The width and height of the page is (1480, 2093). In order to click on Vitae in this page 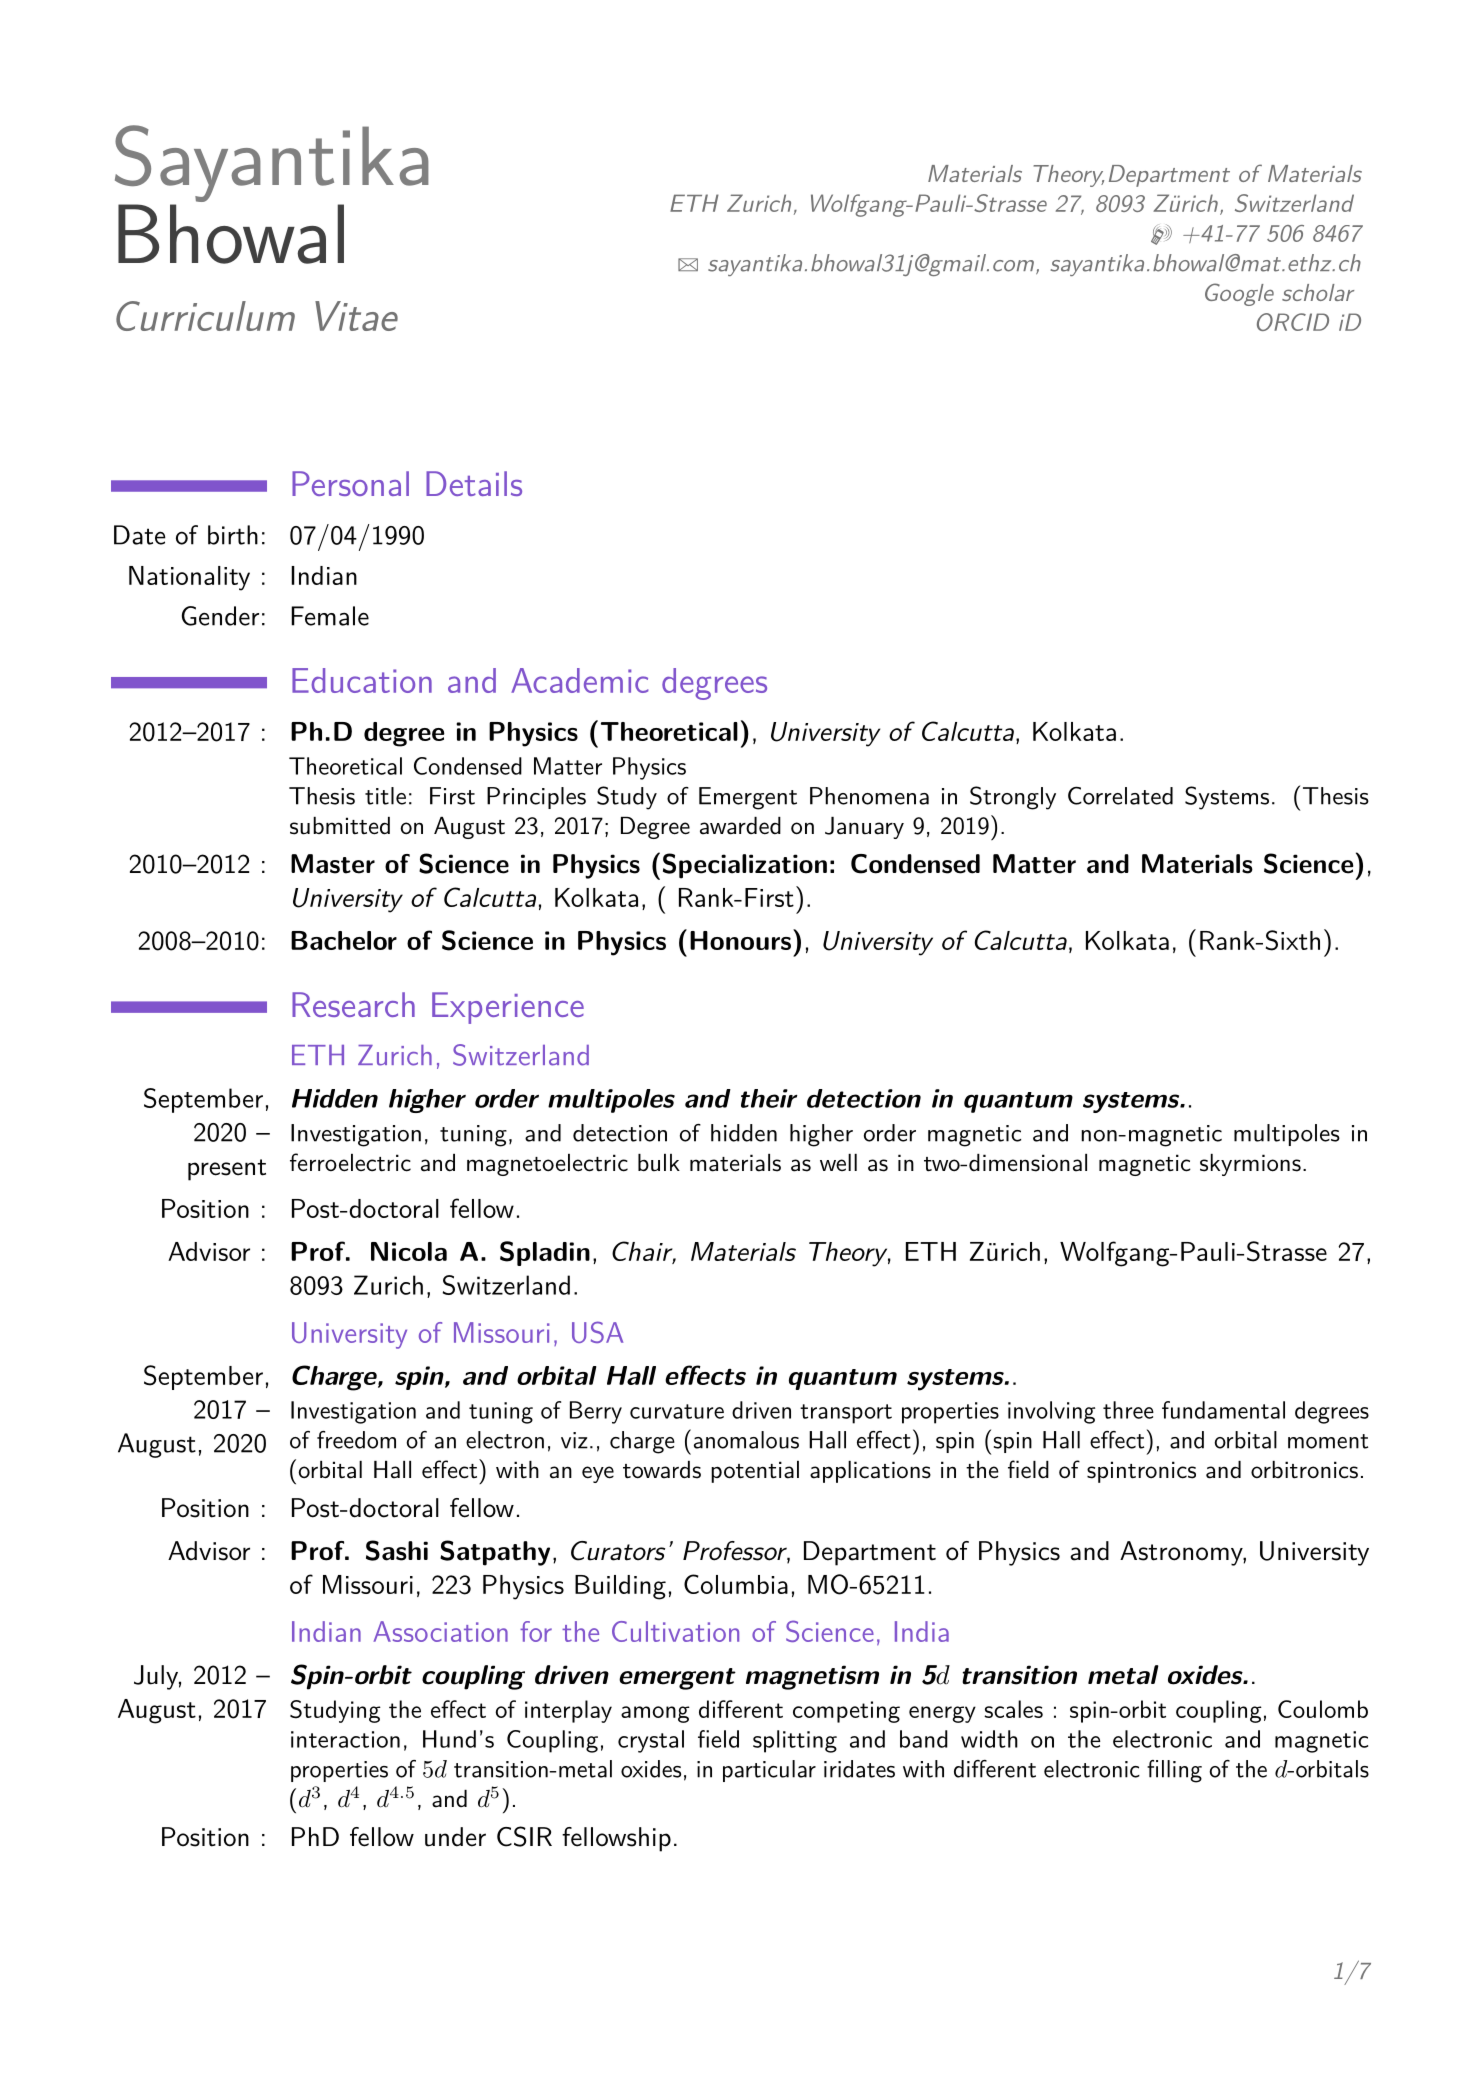, I will do `click(356, 316)`.
